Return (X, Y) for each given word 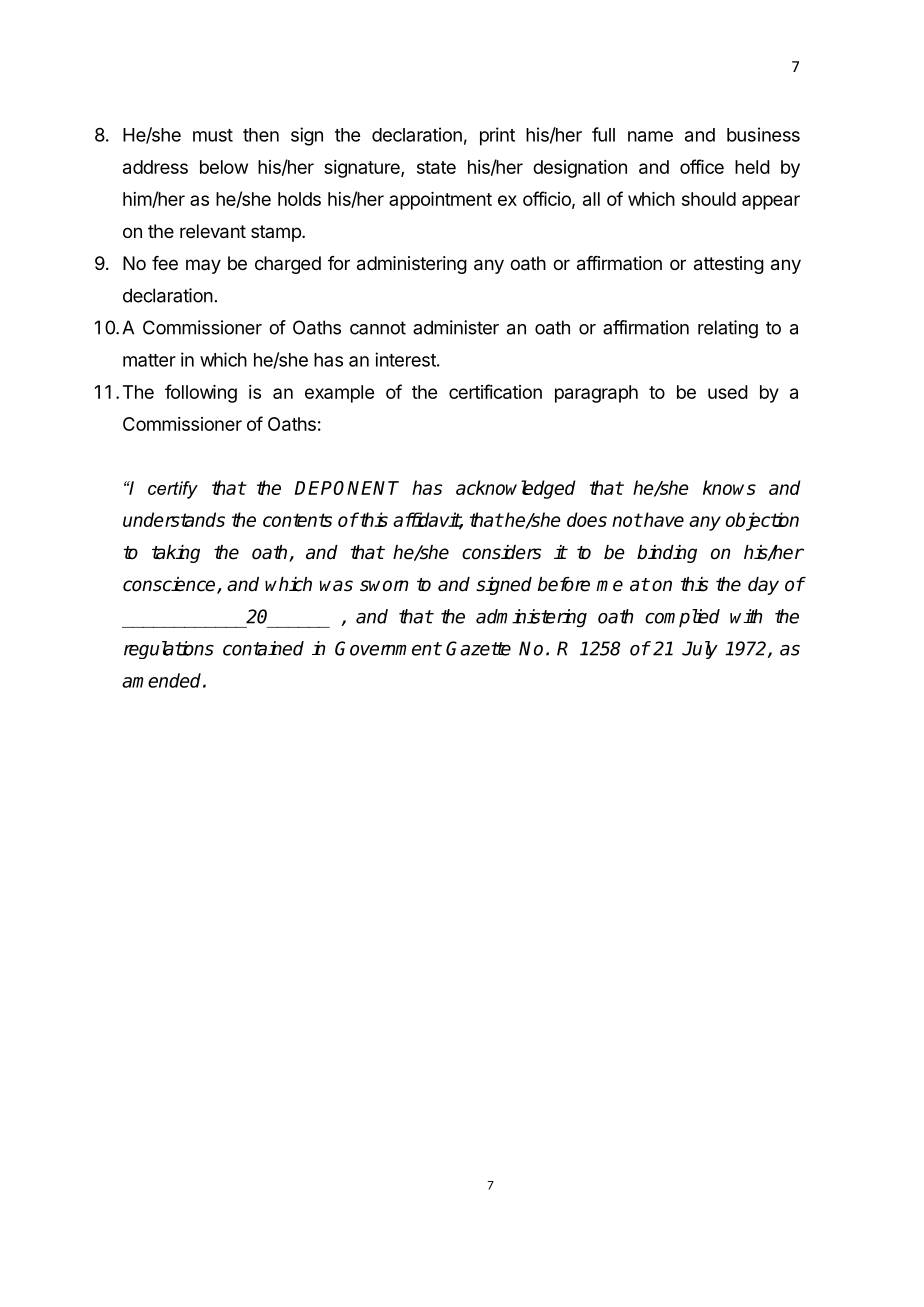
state (436, 167)
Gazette (478, 648)
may (203, 266)
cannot (378, 328)
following (201, 393)
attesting (729, 265)
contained (263, 648)
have (663, 519)
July (700, 650)
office (702, 166)
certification (495, 391)
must (213, 135)
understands (174, 519)
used (728, 392)
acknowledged (516, 489)
